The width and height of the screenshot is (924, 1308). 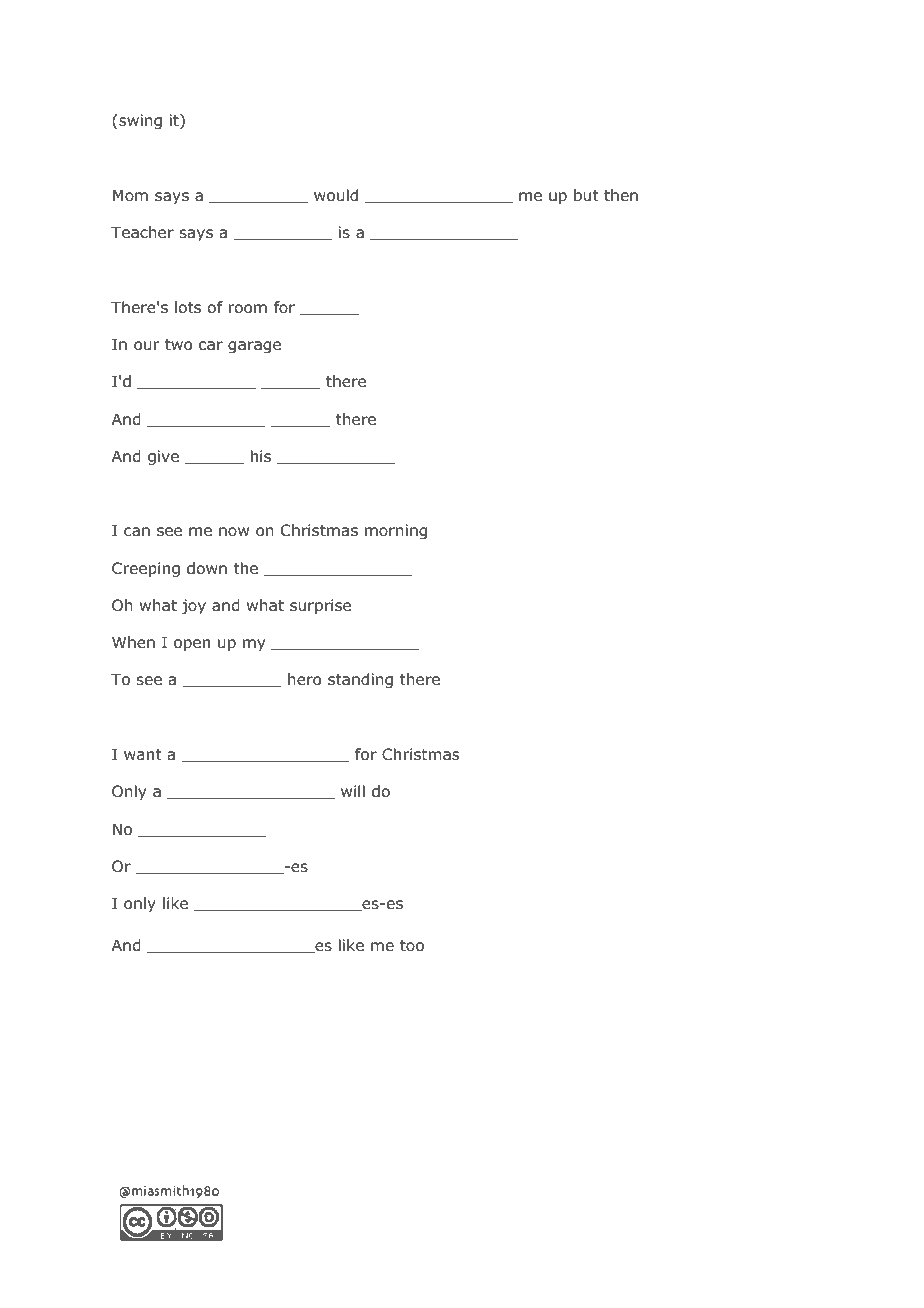 What do you see at coordinates (586, 195) in the screenshot?
I see `but` at bounding box center [586, 195].
